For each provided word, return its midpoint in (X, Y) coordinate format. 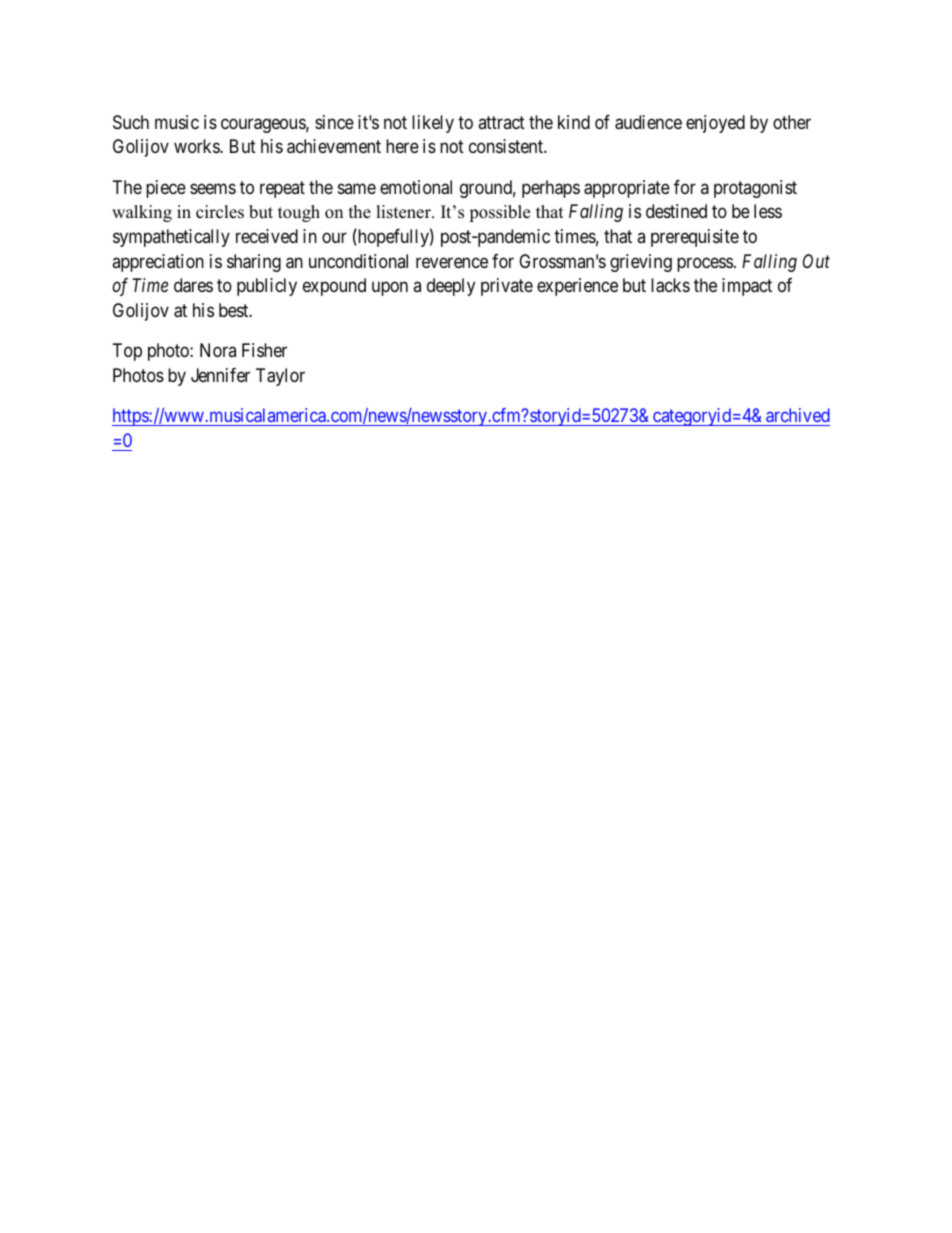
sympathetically (171, 238)
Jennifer (220, 375)
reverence (452, 262)
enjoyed (715, 124)
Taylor (280, 377)
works (197, 146)
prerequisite (695, 238)
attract (501, 122)
